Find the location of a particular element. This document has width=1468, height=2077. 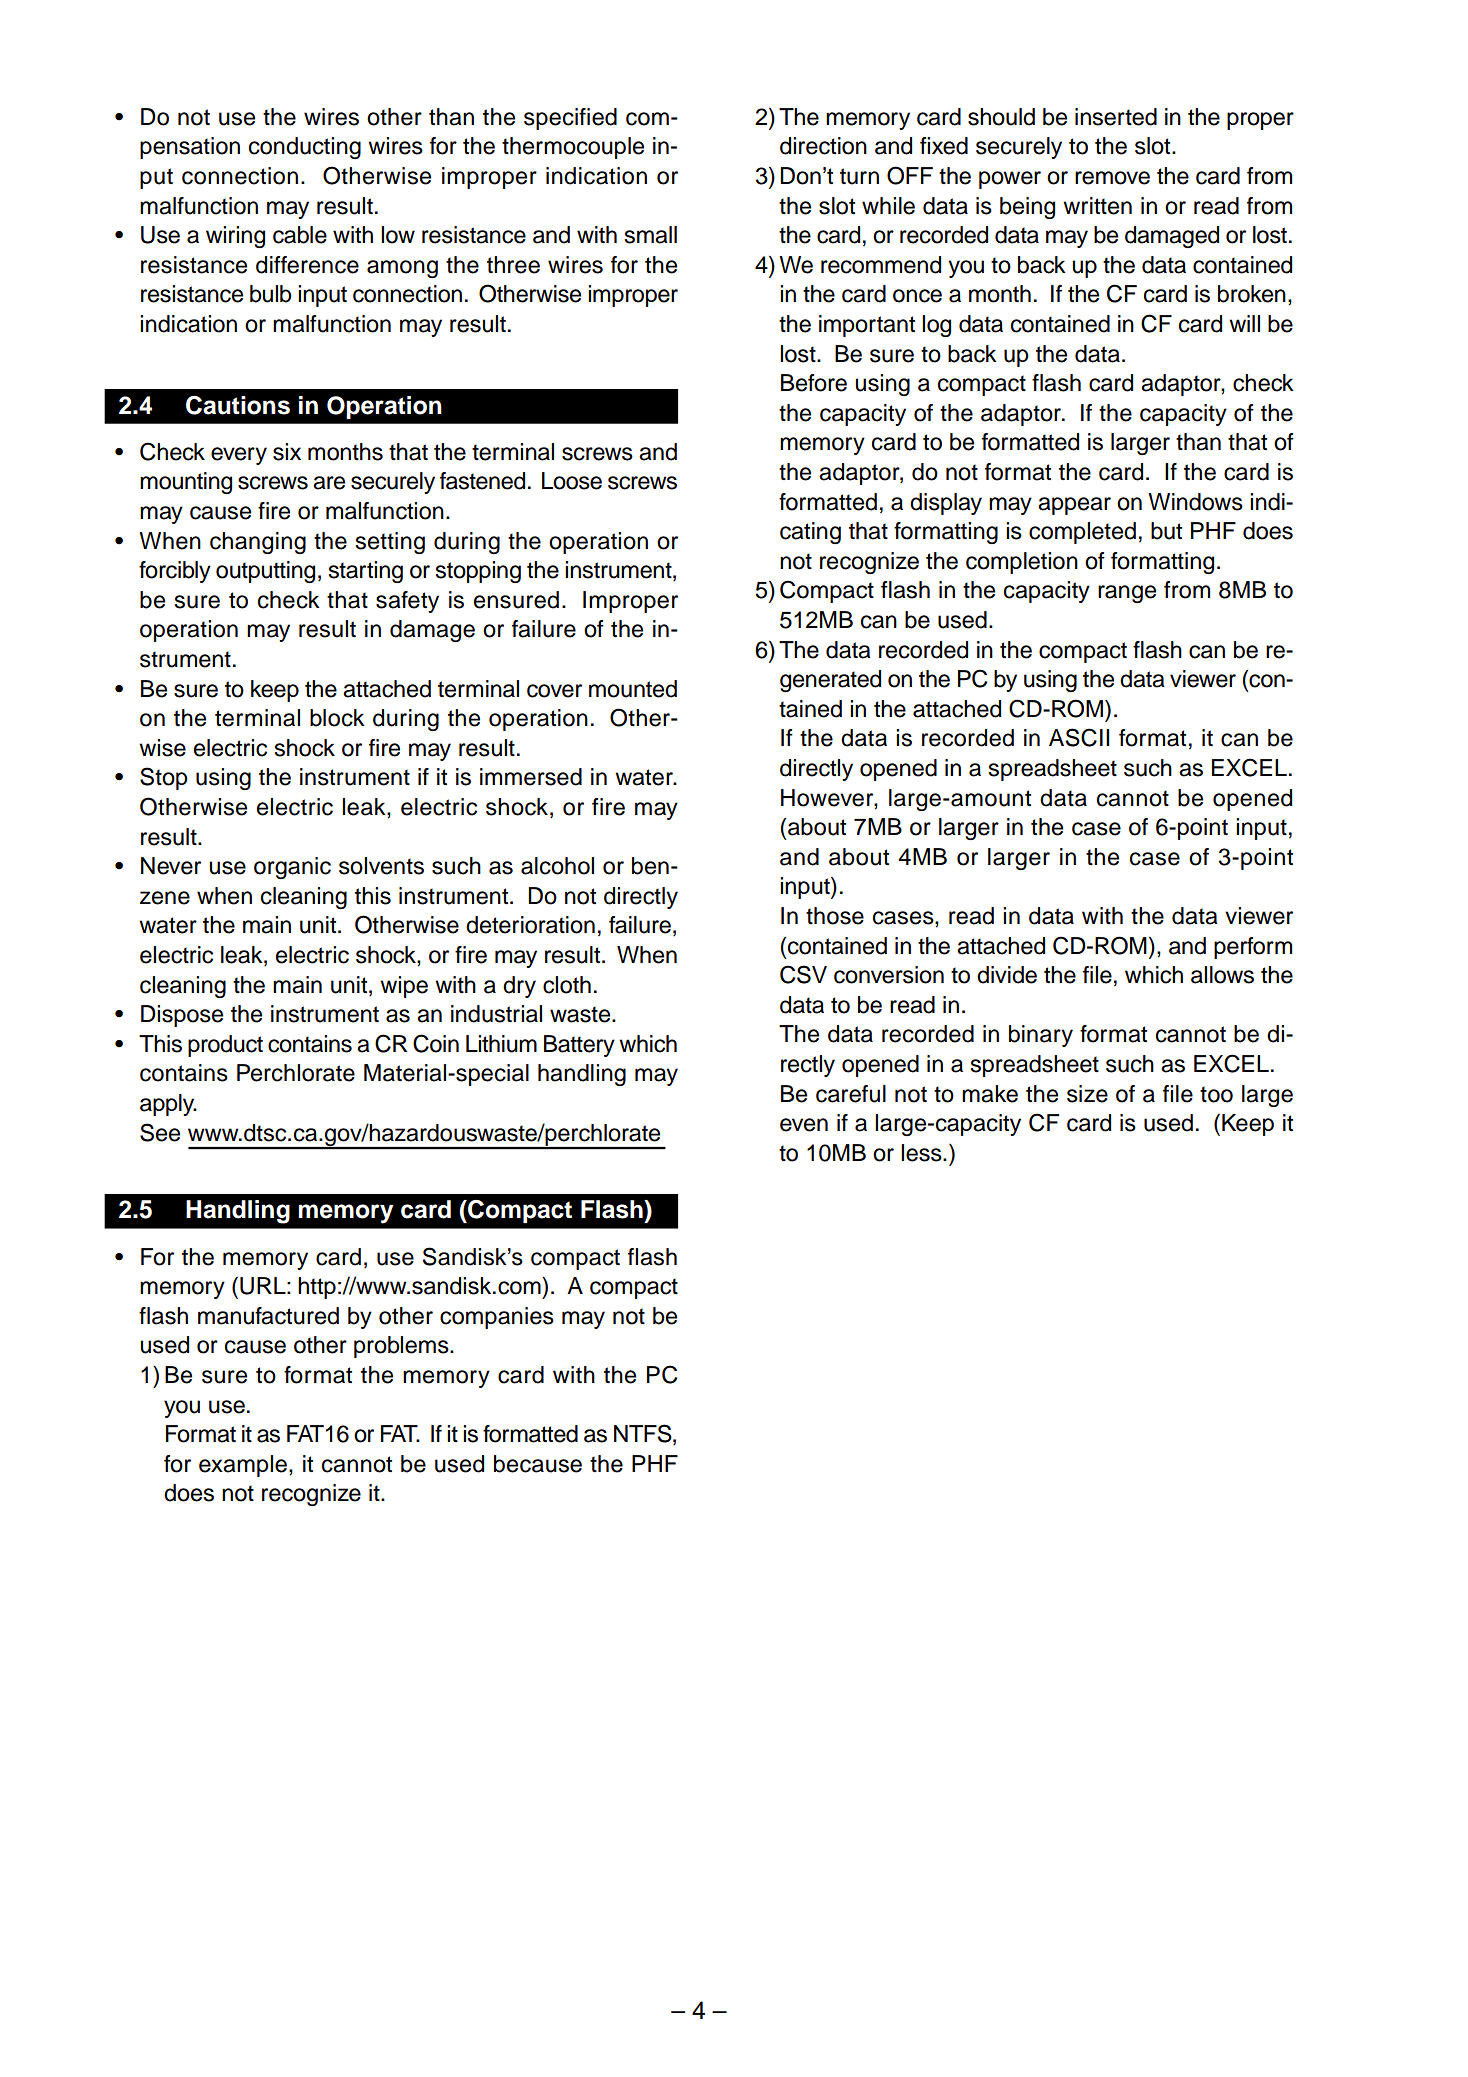

example is located at coordinates (244, 1466).
